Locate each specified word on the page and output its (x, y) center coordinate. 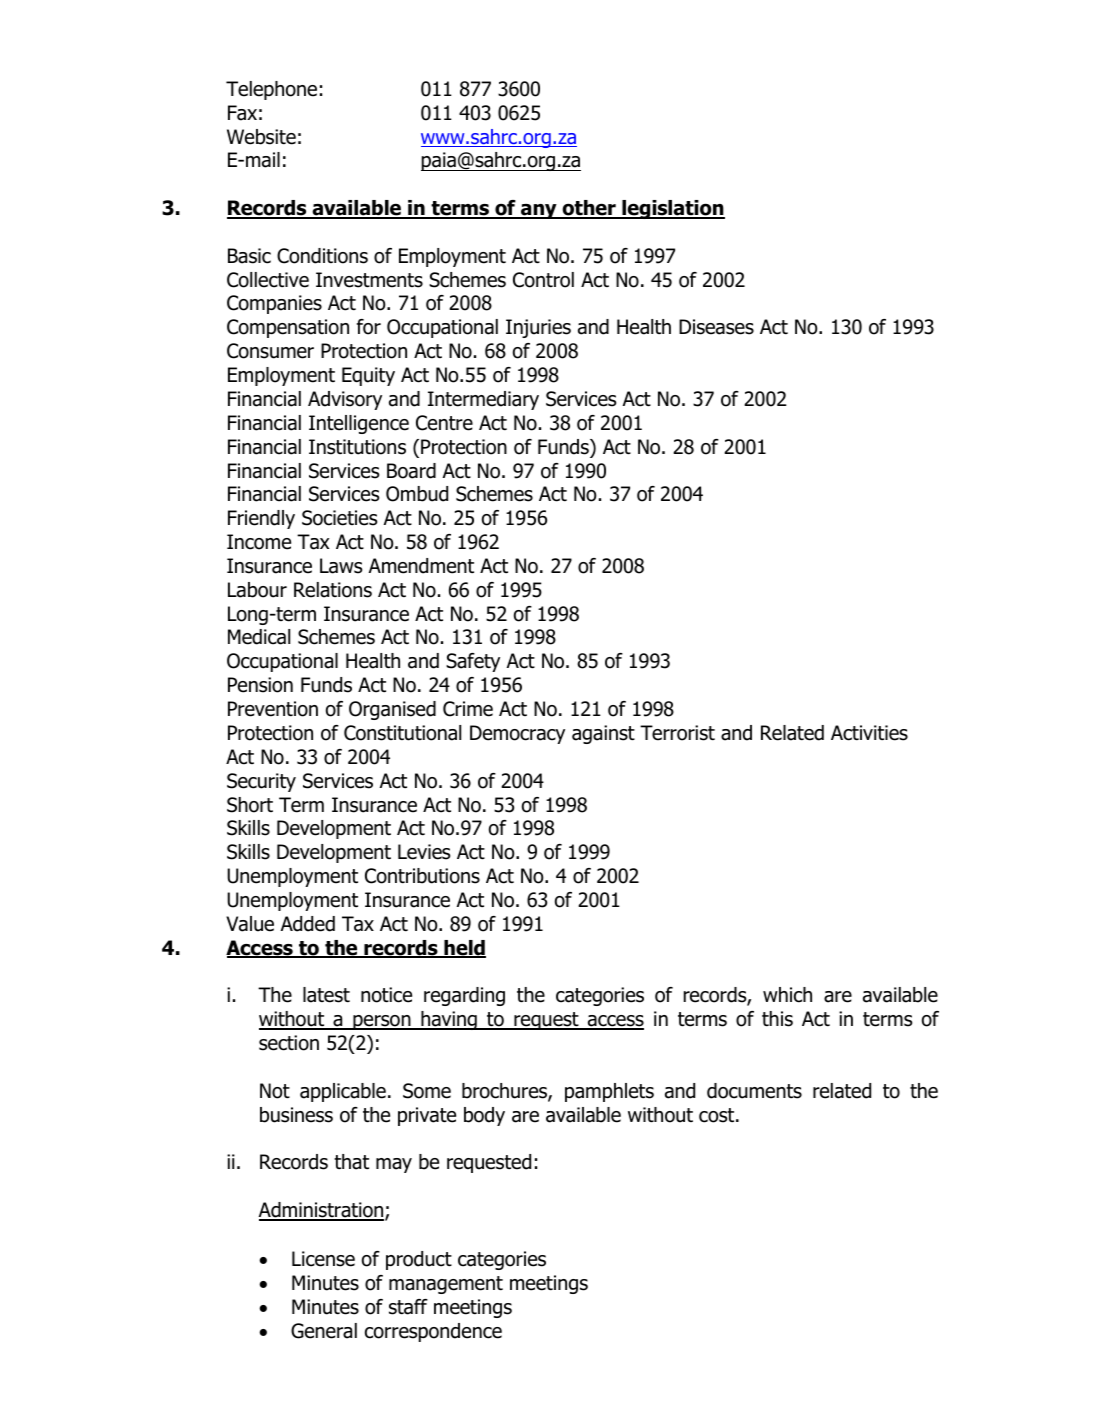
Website (261, 137)
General (324, 1331)
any (539, 211)
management (446, 1285)
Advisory (345, 400)
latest (326, 995)
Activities (869, 733)
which (787, 995)
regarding (464, 996)
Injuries (538, 328)
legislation (672, 209)
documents (754, 1091)
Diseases (716, 327)
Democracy (517, 734)
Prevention (273, 709)
